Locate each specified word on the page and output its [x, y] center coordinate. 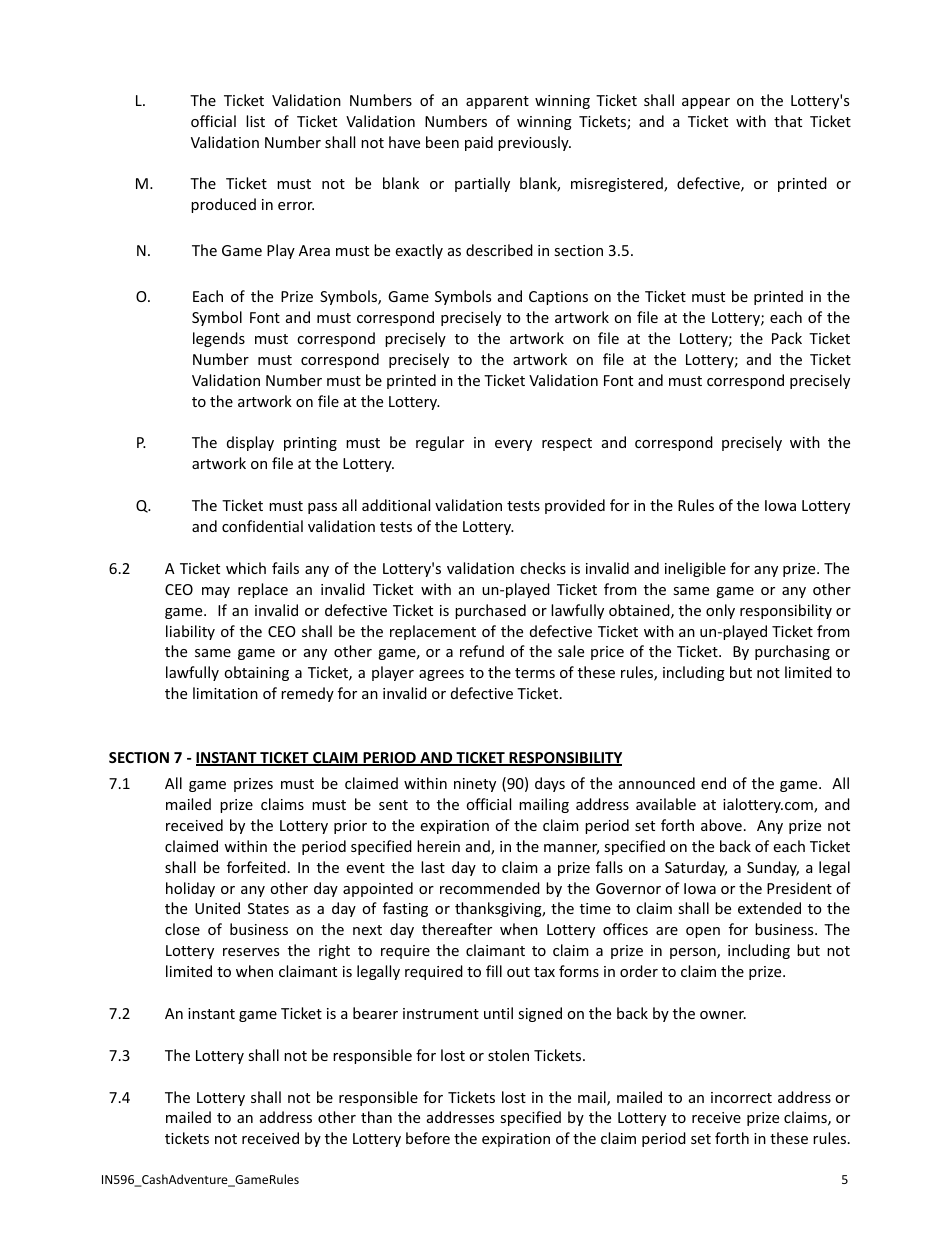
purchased [490, 611]
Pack [787, 338]
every [513, 445]
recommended [490, 888]
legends [219, 339]
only [720, 611]
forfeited [256, 867]
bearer [375, 1013]
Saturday [696, 868]
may [216, 592]
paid [479, 143]
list [255, 121]
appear [706, 103]
